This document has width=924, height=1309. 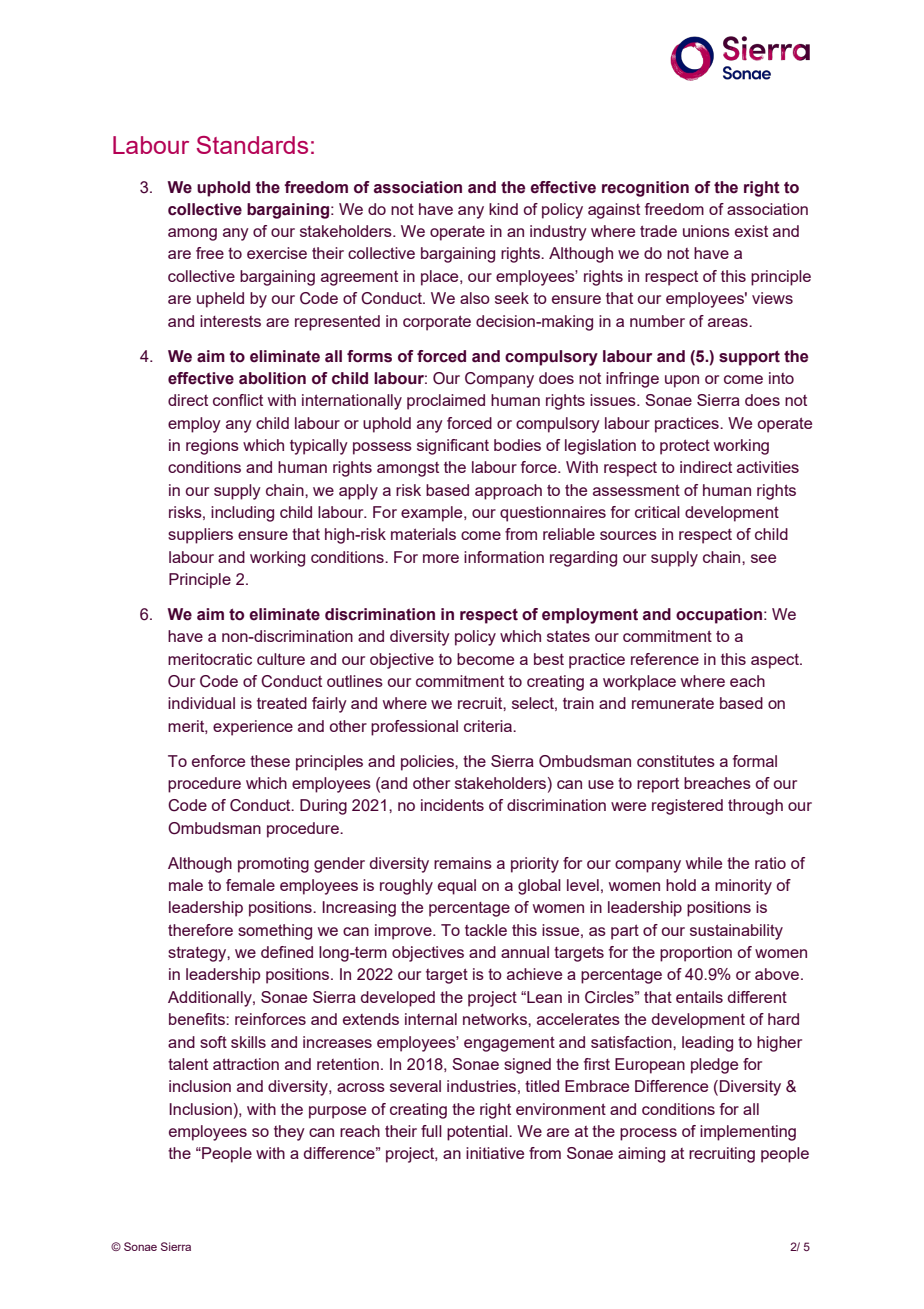 I want to click on occupation, so click(x=719, y=616).
